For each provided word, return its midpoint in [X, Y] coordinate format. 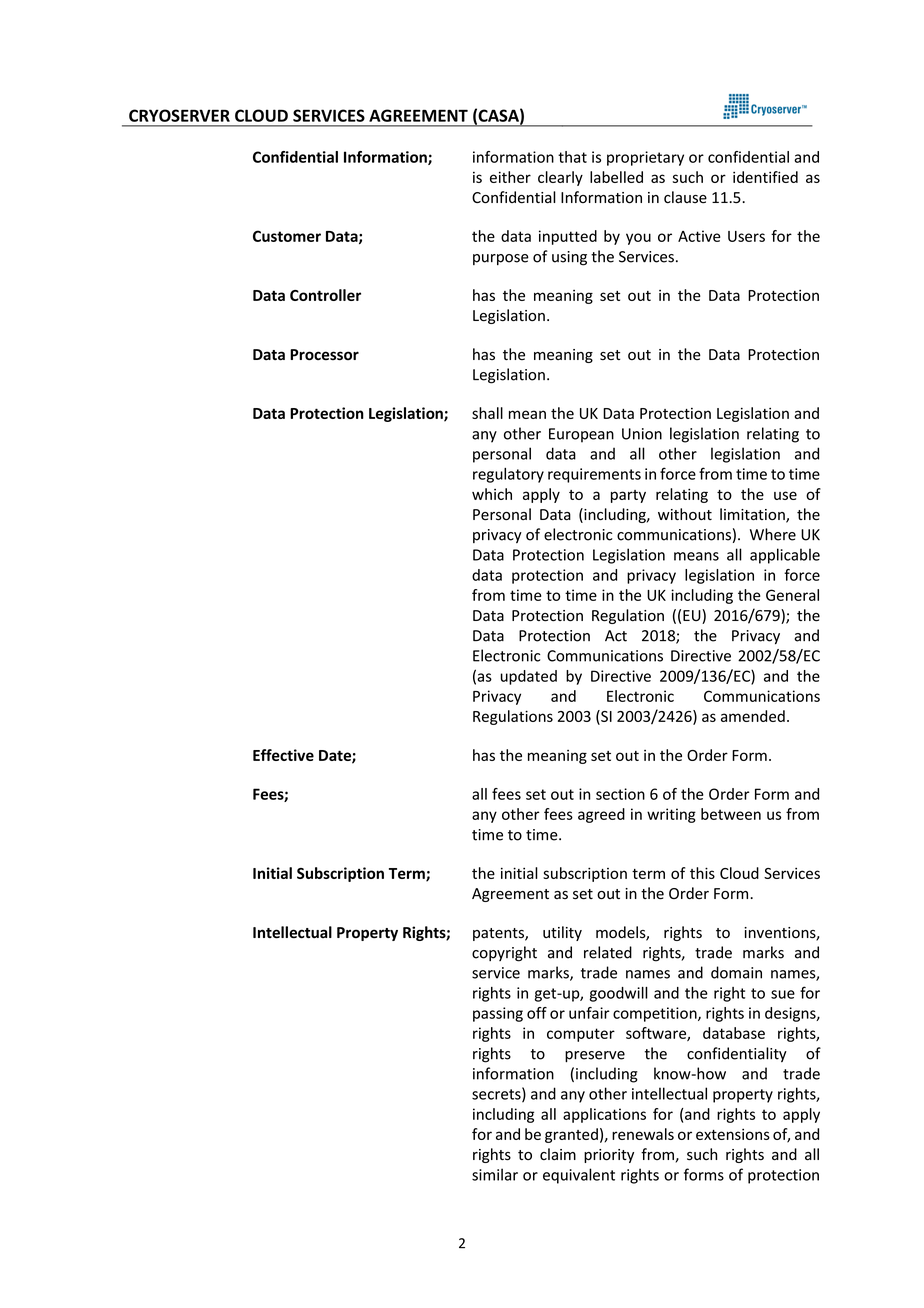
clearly [560, 178]
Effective [283, 755]
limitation [753, 515]
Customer [287, 236]
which [492, 494]
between [731, 814]
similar [495, 1174]
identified [765, 177]
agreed [601, 815]
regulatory [508, 475]
